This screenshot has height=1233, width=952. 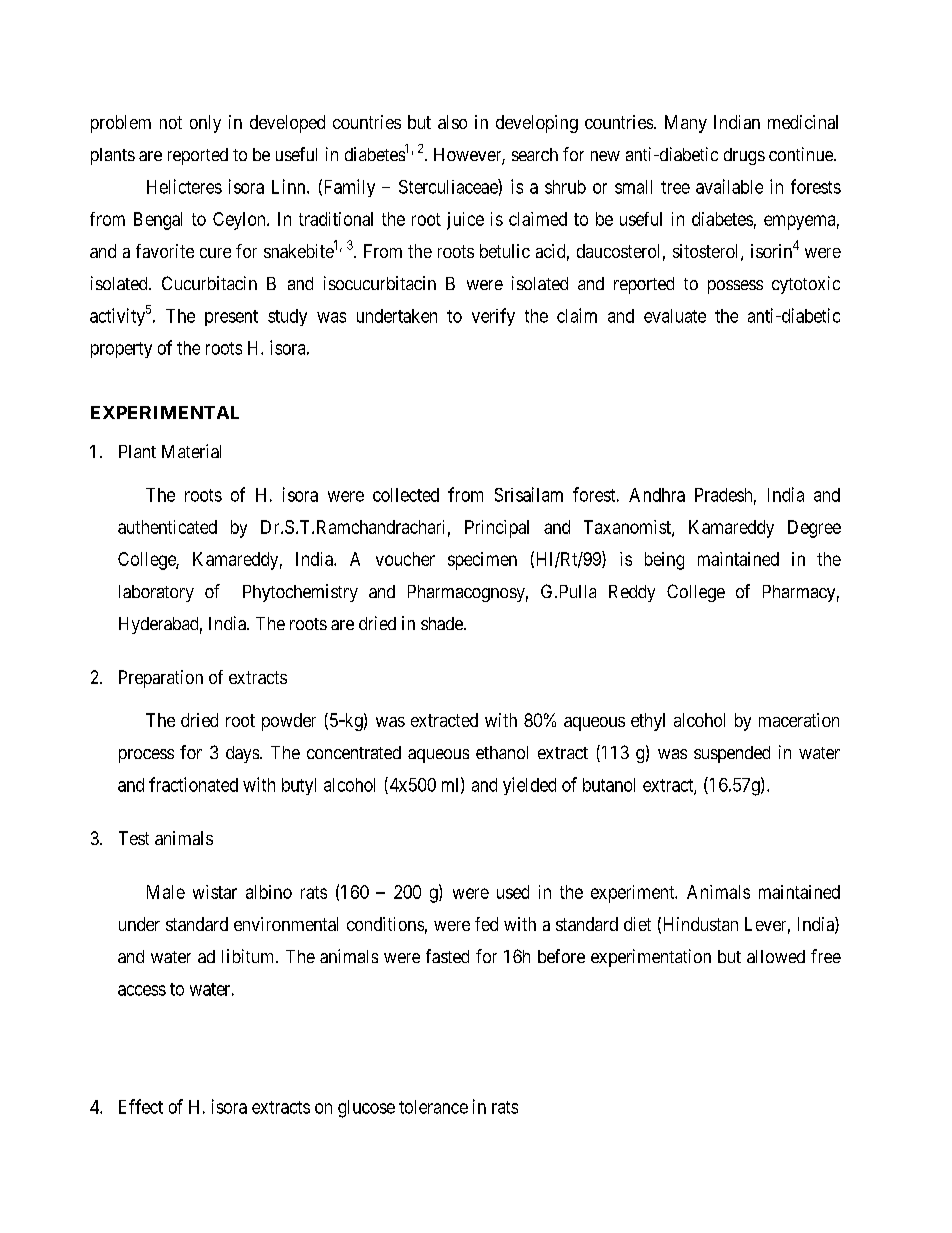 I want to click on suspended, so click(x=732, y=754).
